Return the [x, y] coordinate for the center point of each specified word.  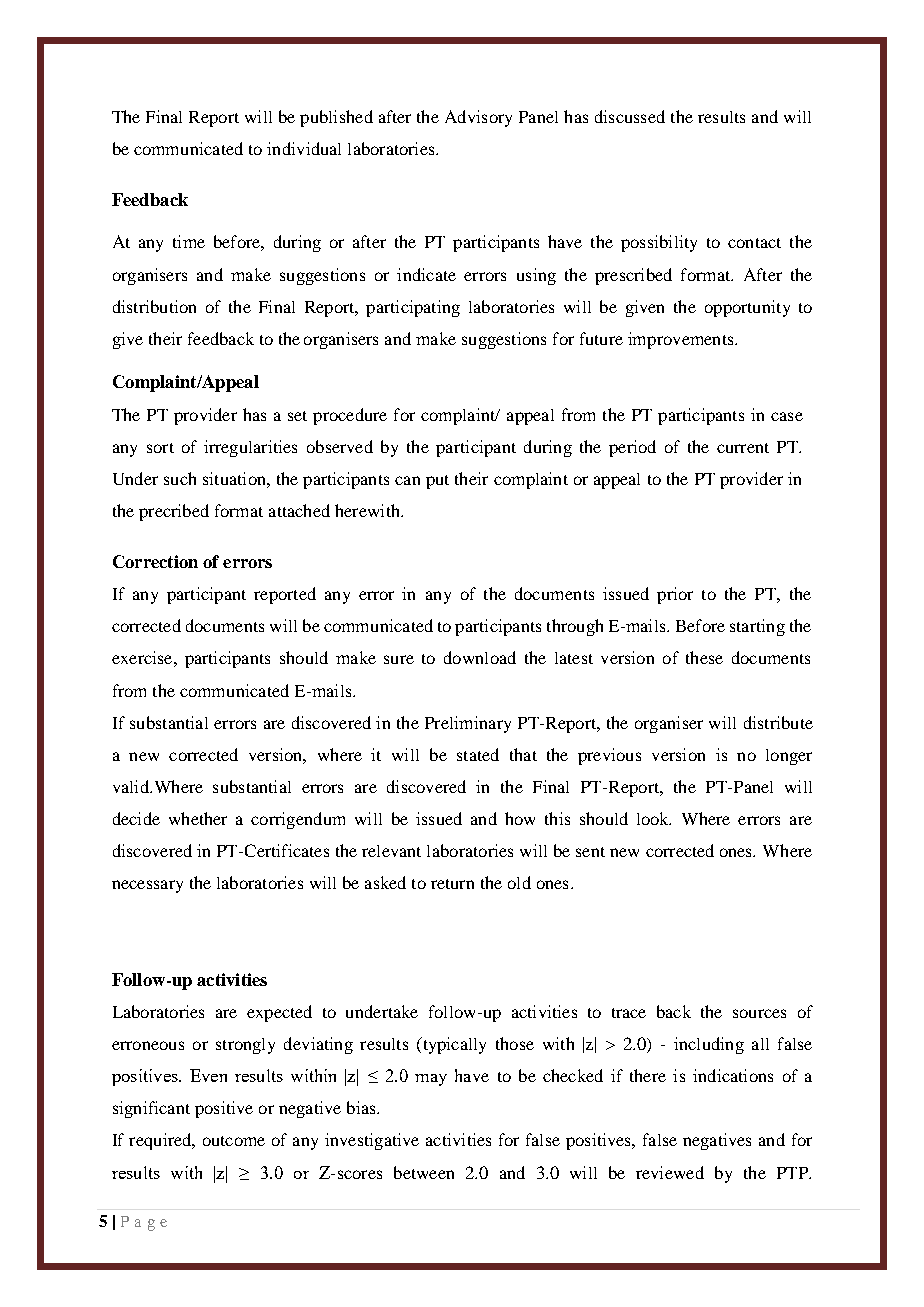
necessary [147, 886]
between [424, 1172]
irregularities [250, 448]
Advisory [478, 118]
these [704, 657]
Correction [155, 561]
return [452, 884]
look [654, 818]
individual [304, 148]
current [743, 448]
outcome [234, 1141]
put [437, 482]
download [480, 657]
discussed [630, 116]
